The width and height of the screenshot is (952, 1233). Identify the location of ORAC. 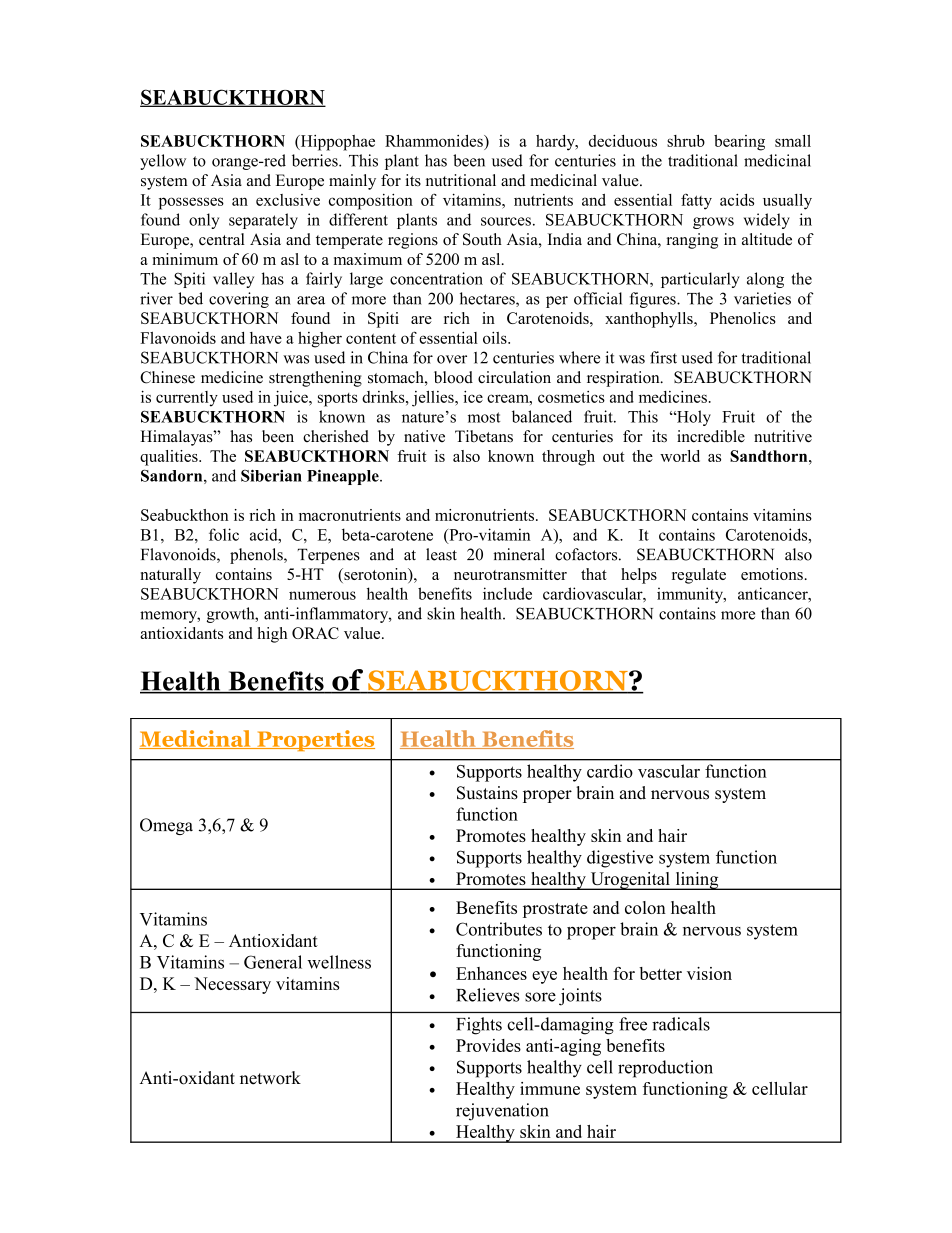
(315, 633).
